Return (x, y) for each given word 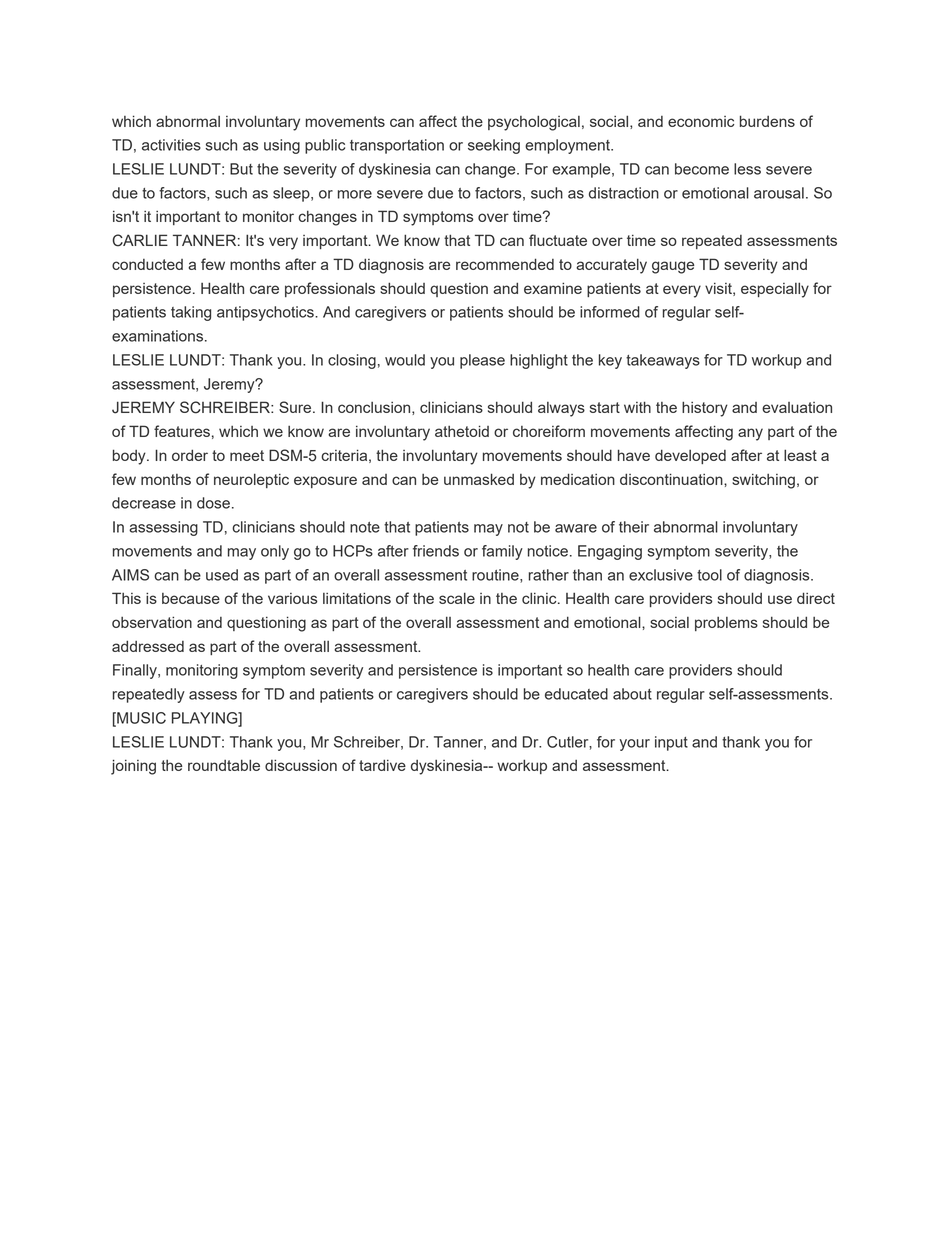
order (190, 455)
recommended (505, 264)
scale (457, 598)
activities (171, 145)
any (750, 434)
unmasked (479, 479)
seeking (494, 146)
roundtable (224, 765)
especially (775, 290)
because (191, 598)
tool (709, 575)
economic (701, 121)
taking (191, 313)
